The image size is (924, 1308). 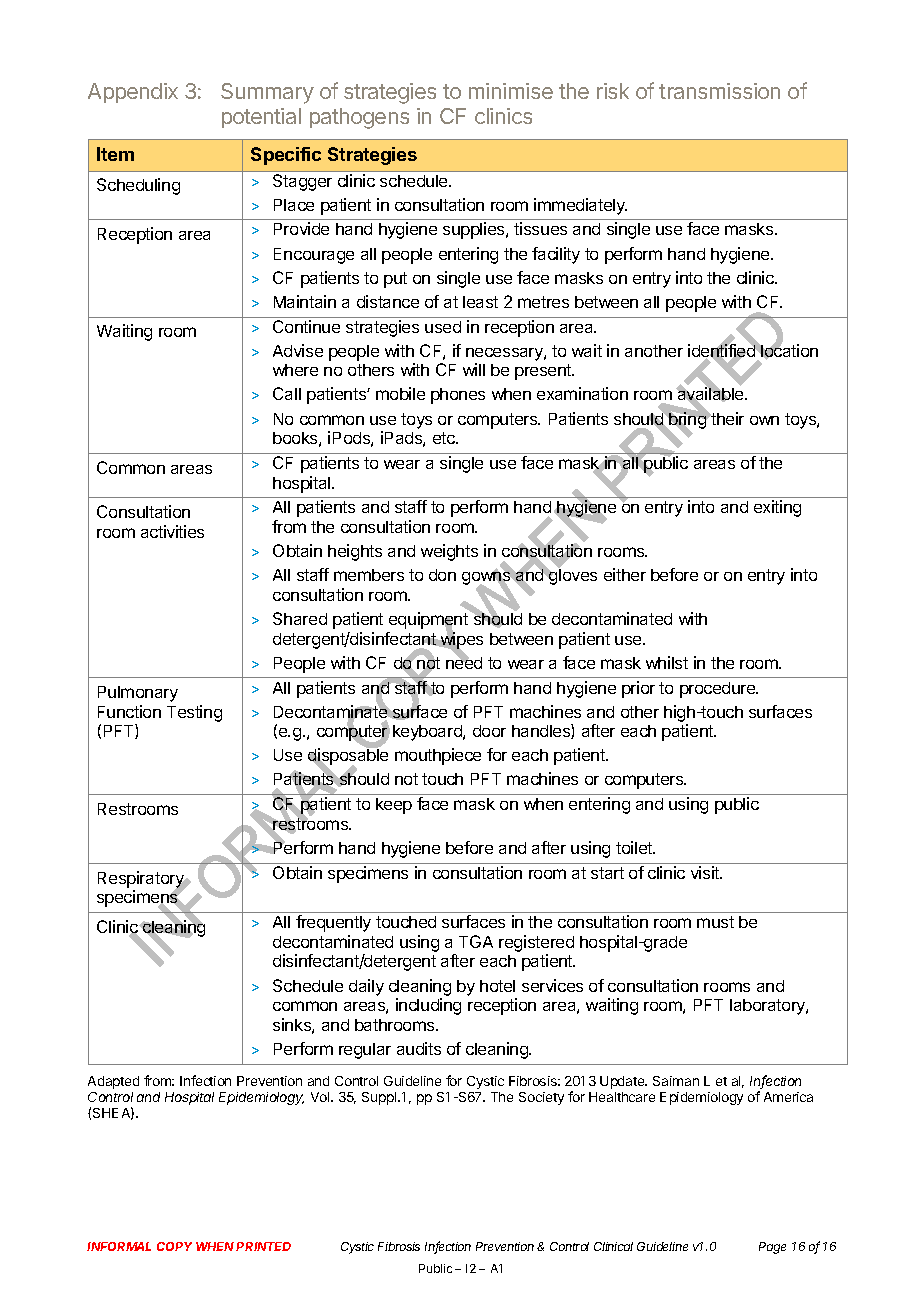 I want to click on Call, so click(x=287, y=393).
